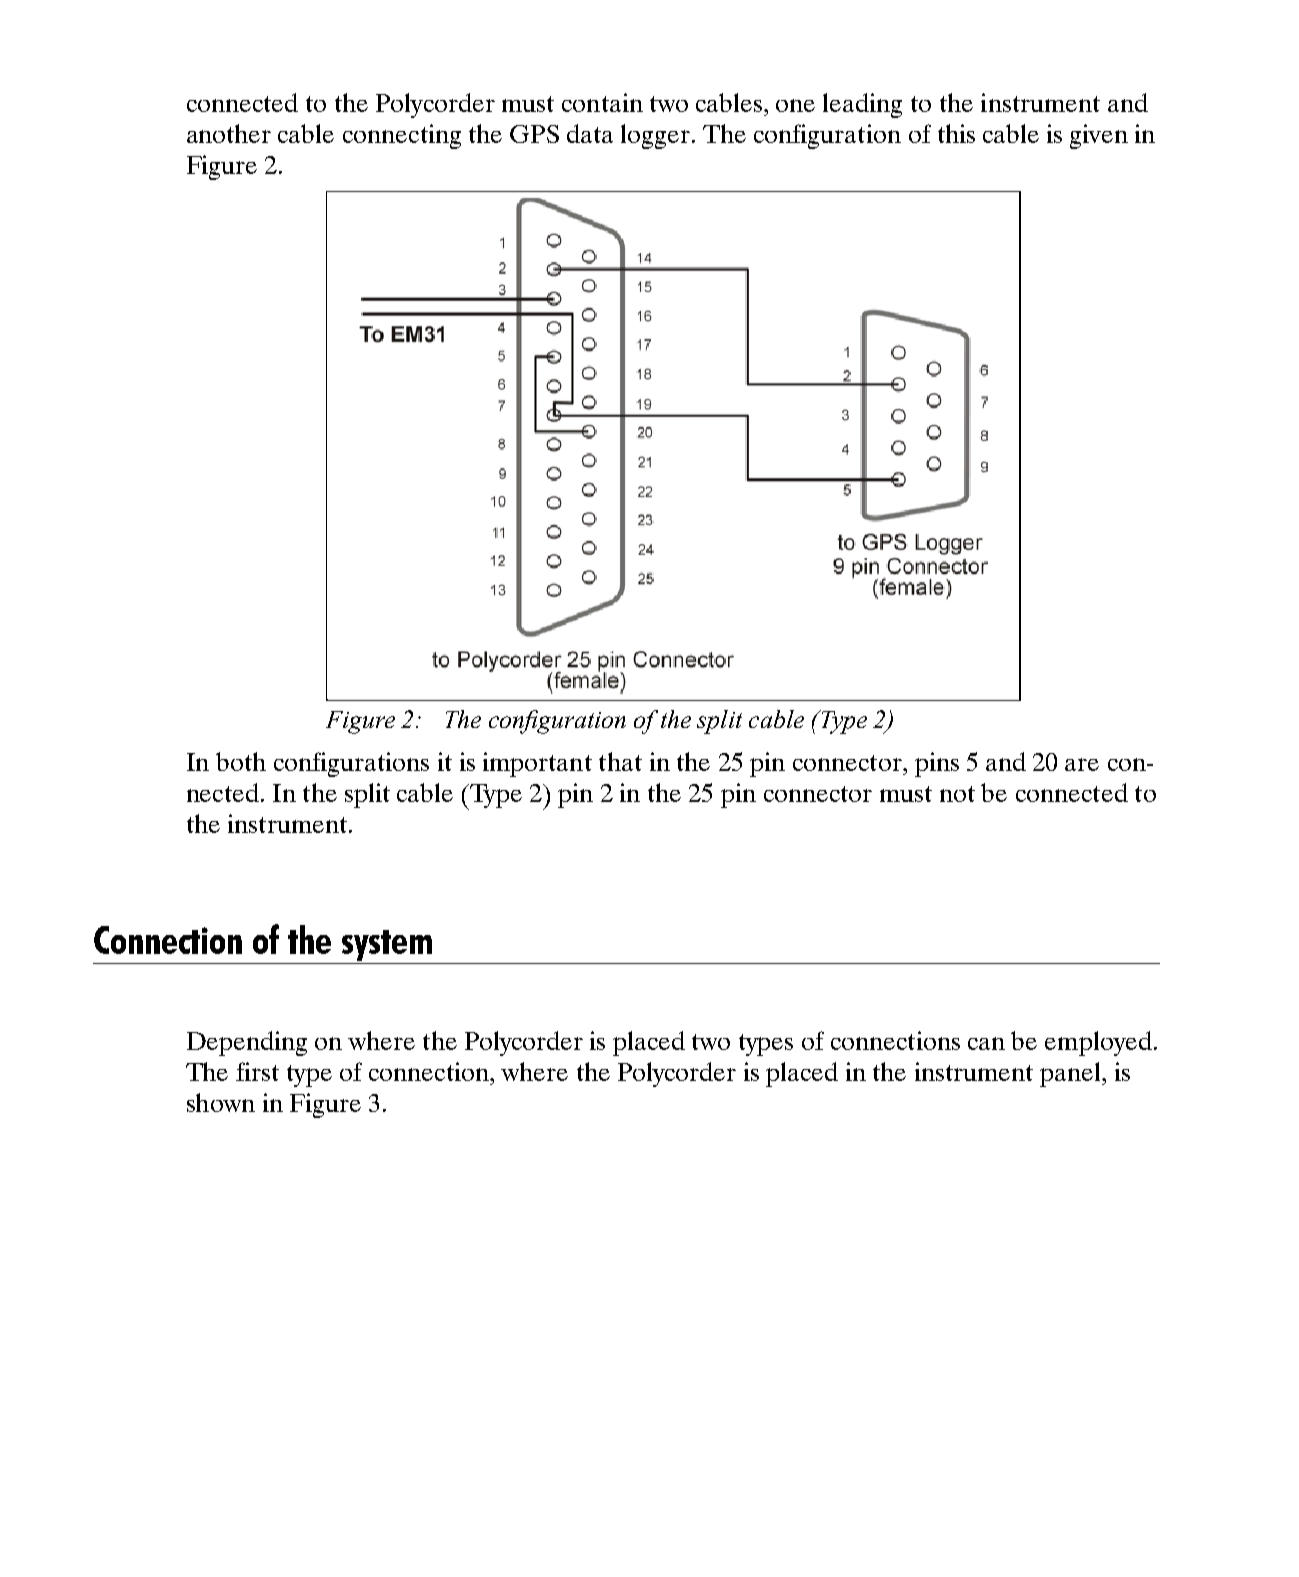 This screenshot has width=1299, height=1577. Describe the element at coordinates (1098, 1043) in the screenshot. I see `employed` at that location.
